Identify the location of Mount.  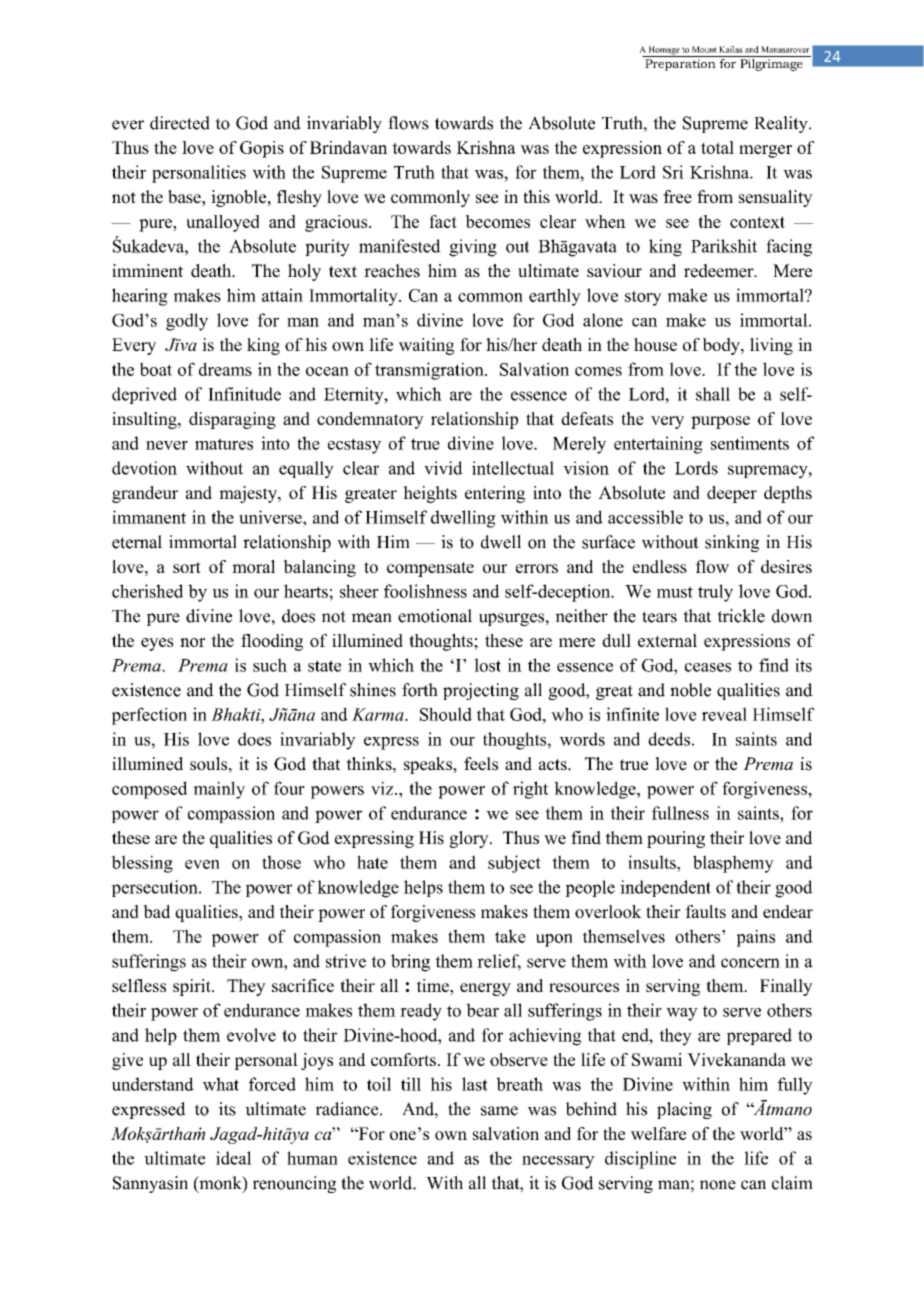
(704, 49).
